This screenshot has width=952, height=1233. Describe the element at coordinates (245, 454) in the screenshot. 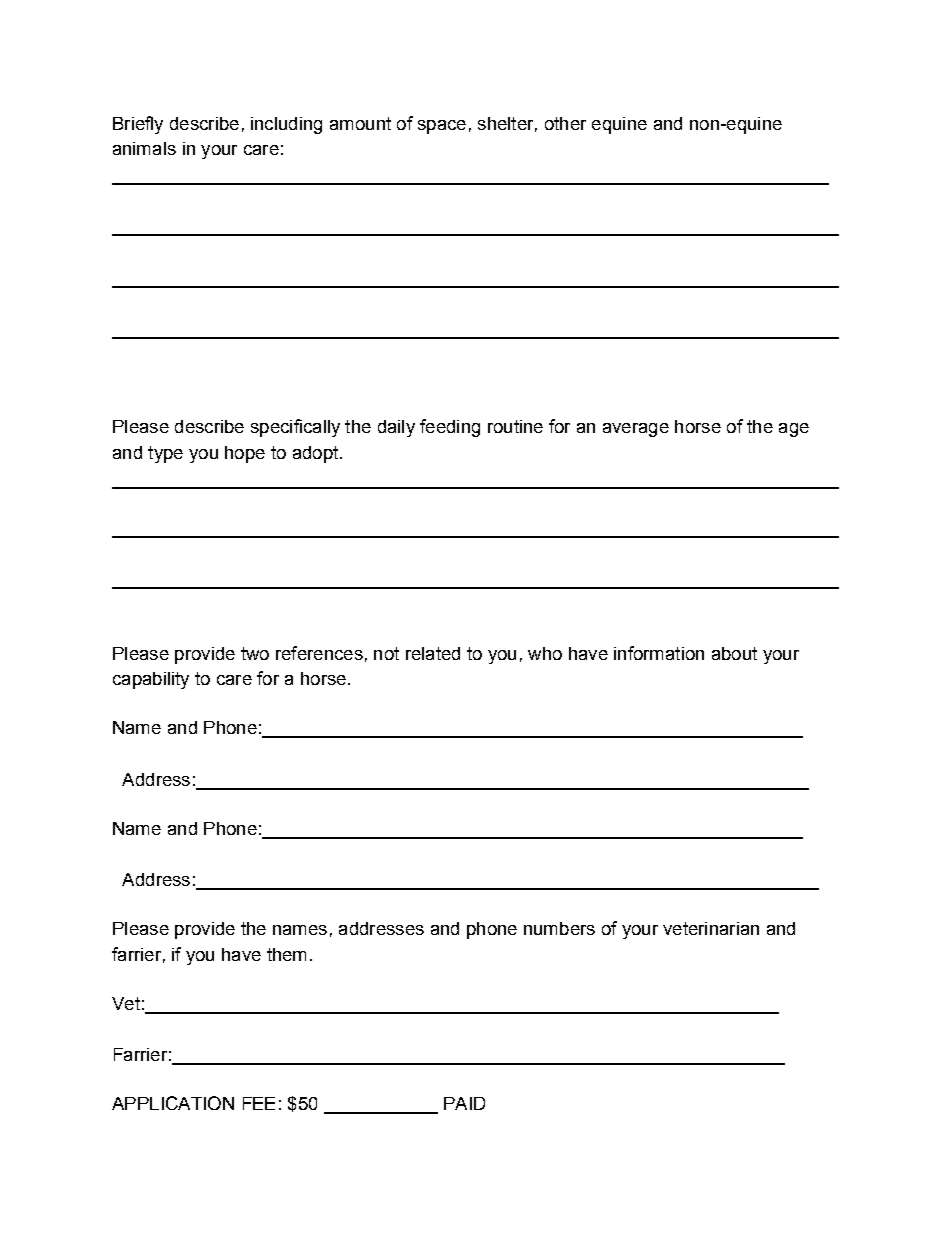

I see `hope` at that location.
